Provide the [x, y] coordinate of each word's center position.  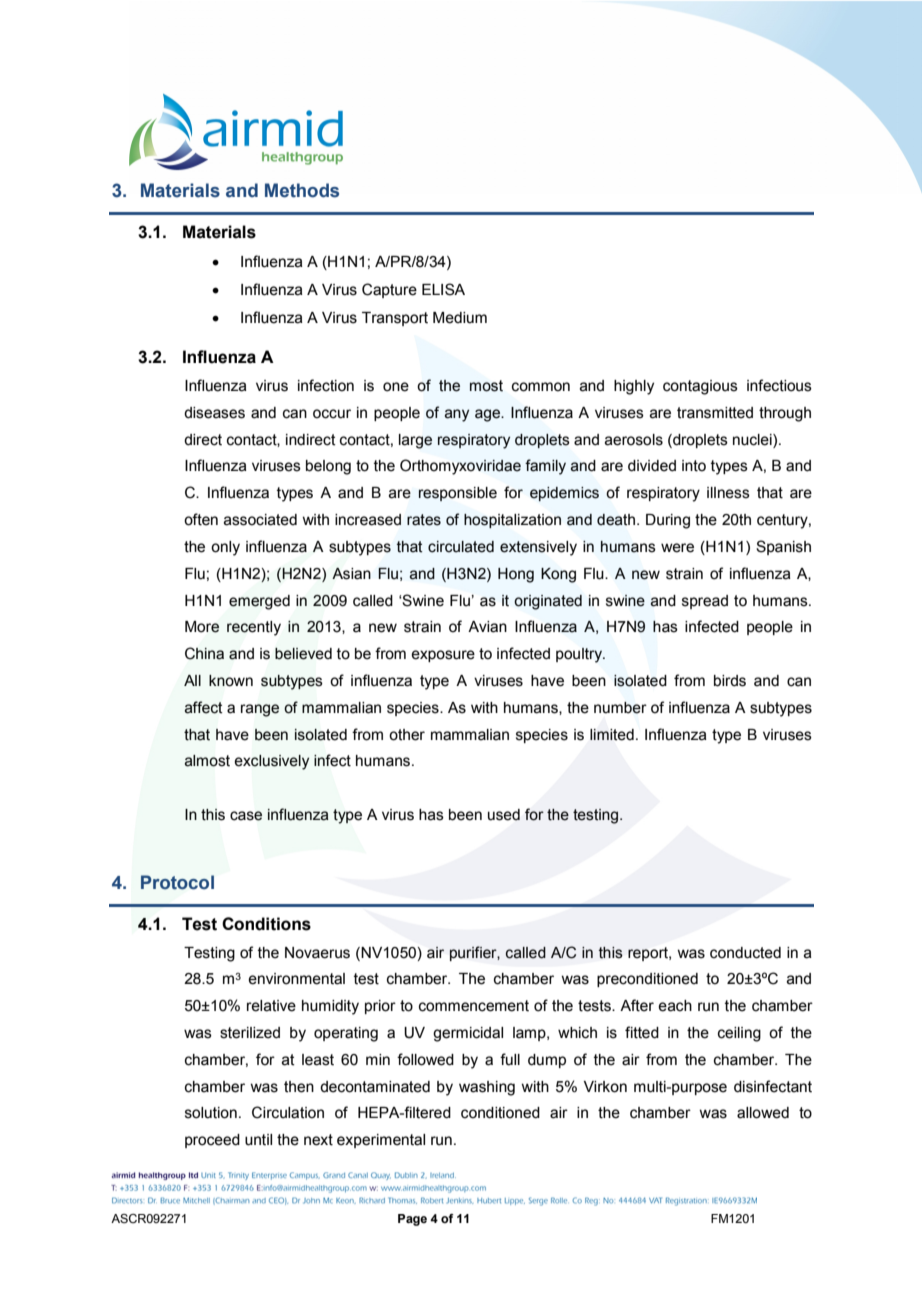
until [258, 1140]
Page [412, 1220]
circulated [461, 547]
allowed [763, 1113]
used [504, 815]
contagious [700, 387]
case [246, 816]
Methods [302, 190]
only [225, 548]
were [677, 548]
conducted [745, 953]
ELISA [443, 289]
